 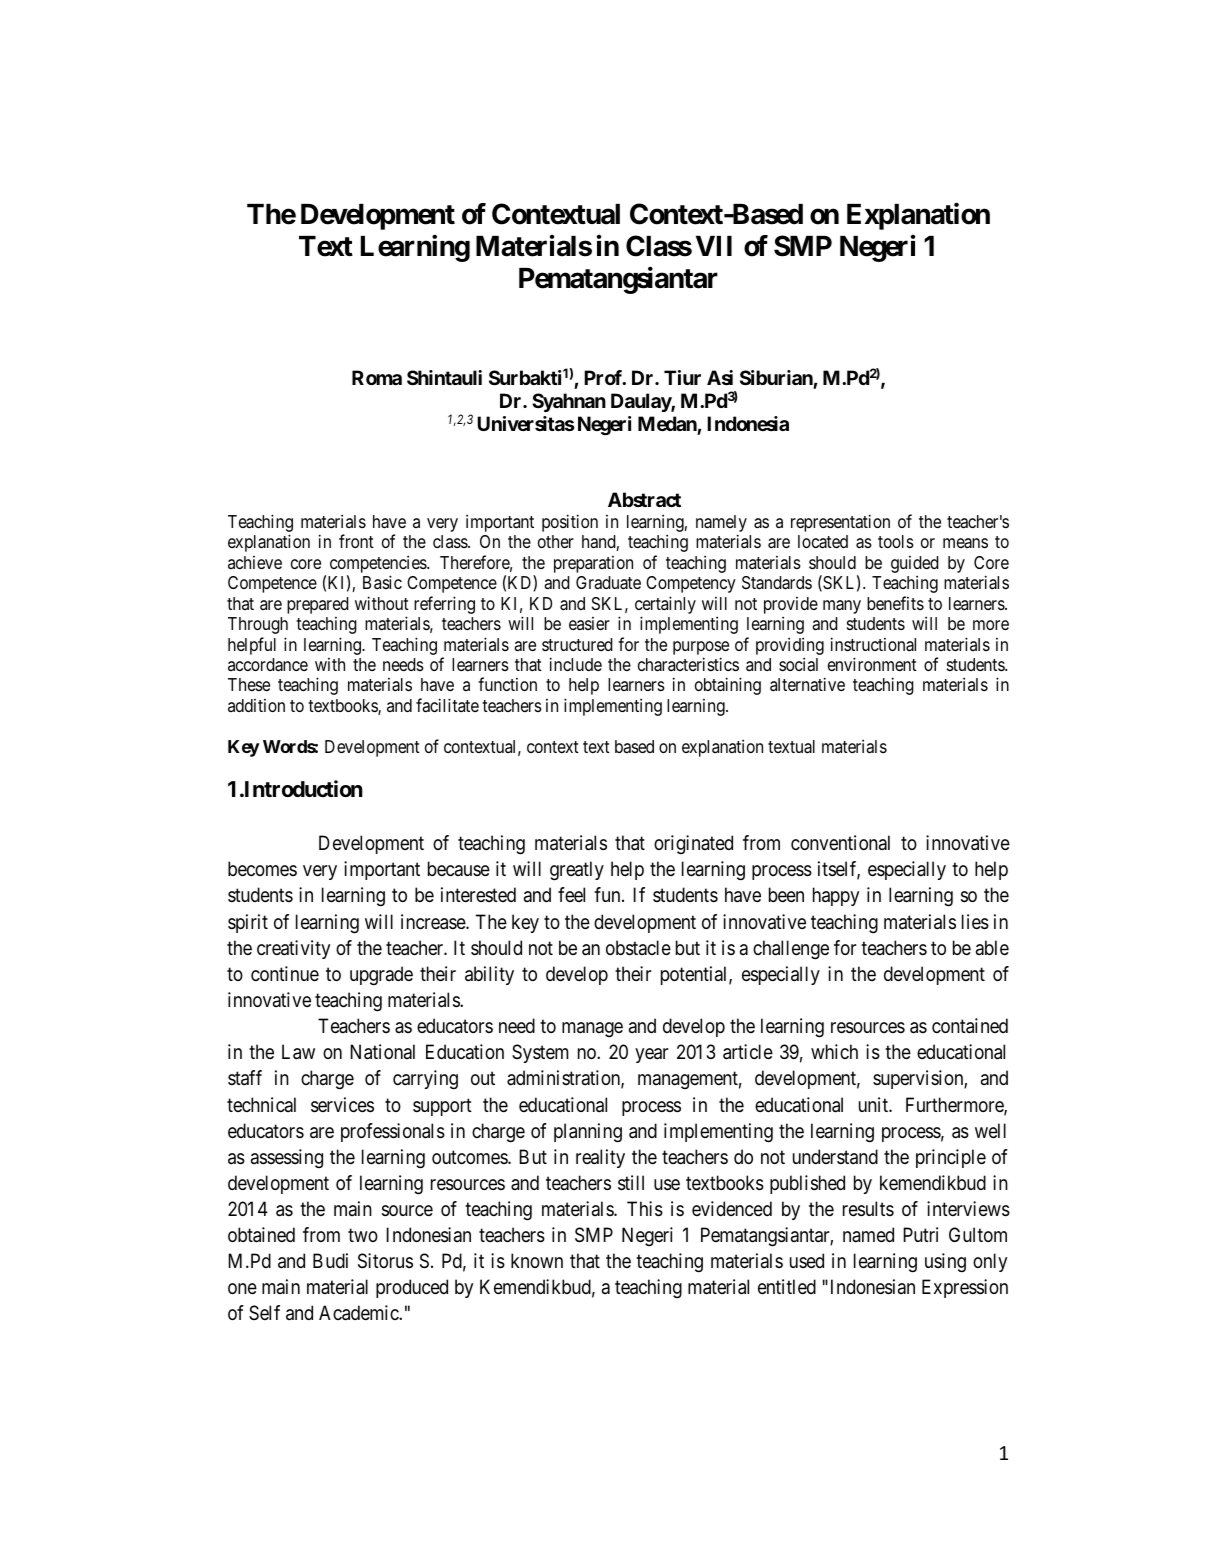 What do you see at coordinates (651, 1055) in the screenshot?
I see `year` at bounding box center [651, 1055].
